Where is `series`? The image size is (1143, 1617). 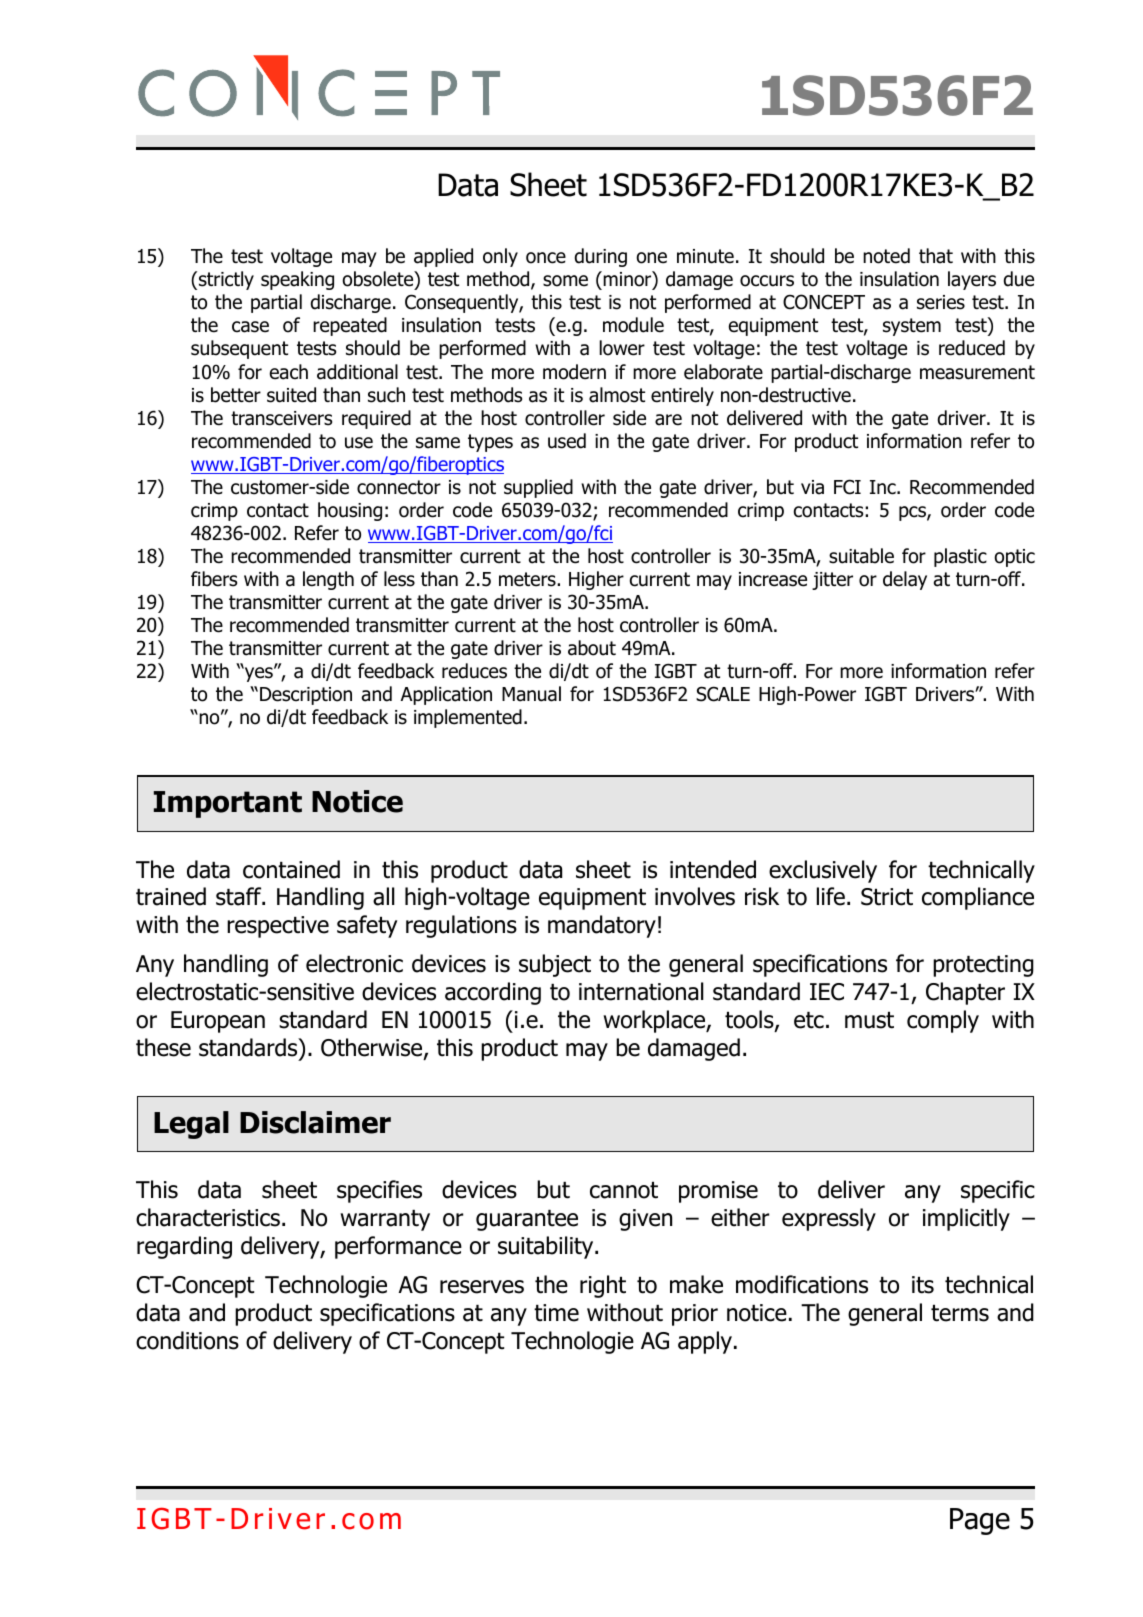
series is located at coordinates (941, 302).
